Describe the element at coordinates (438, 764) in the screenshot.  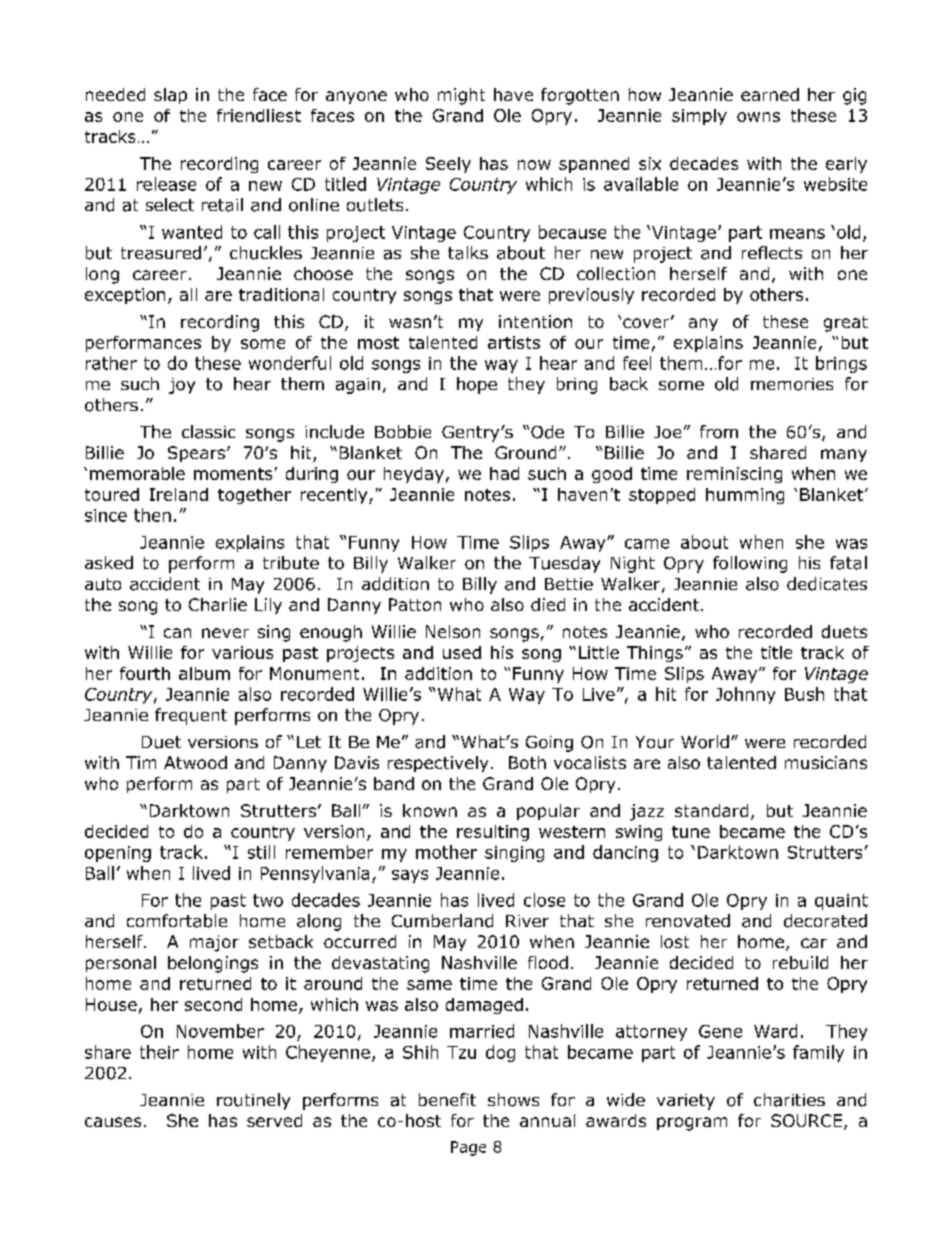
I see `respectively` at that location.
